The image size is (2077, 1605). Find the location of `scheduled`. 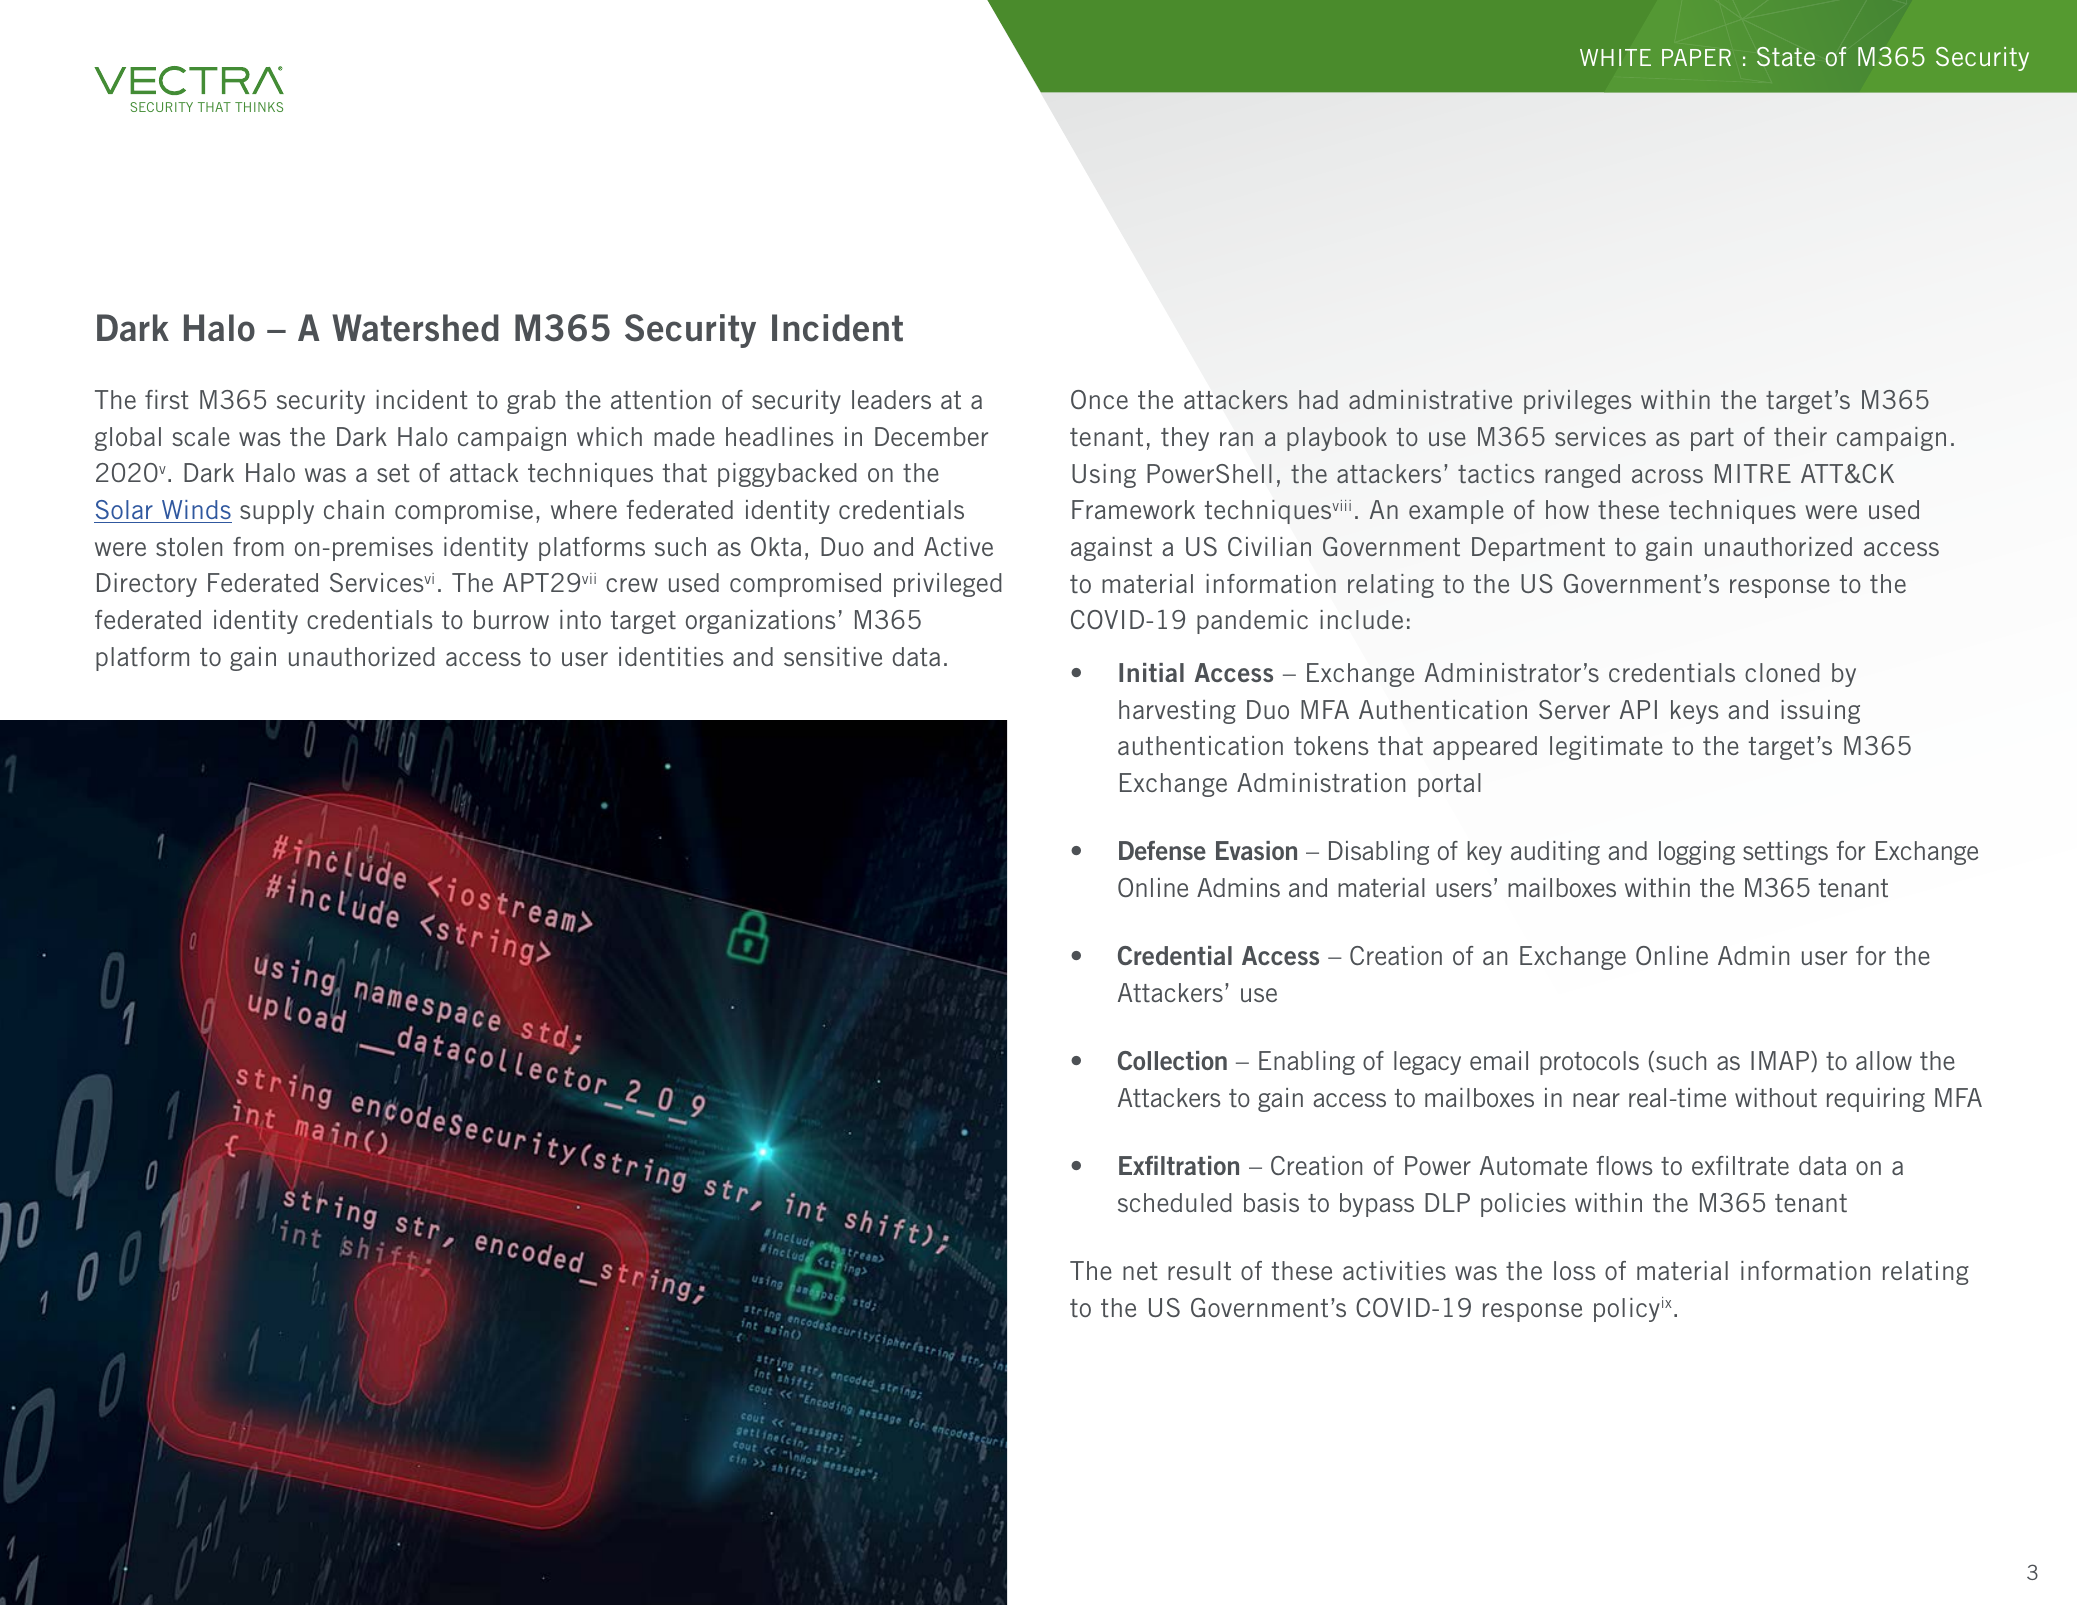

scheduled is located at coordinates (1175, 1202).
